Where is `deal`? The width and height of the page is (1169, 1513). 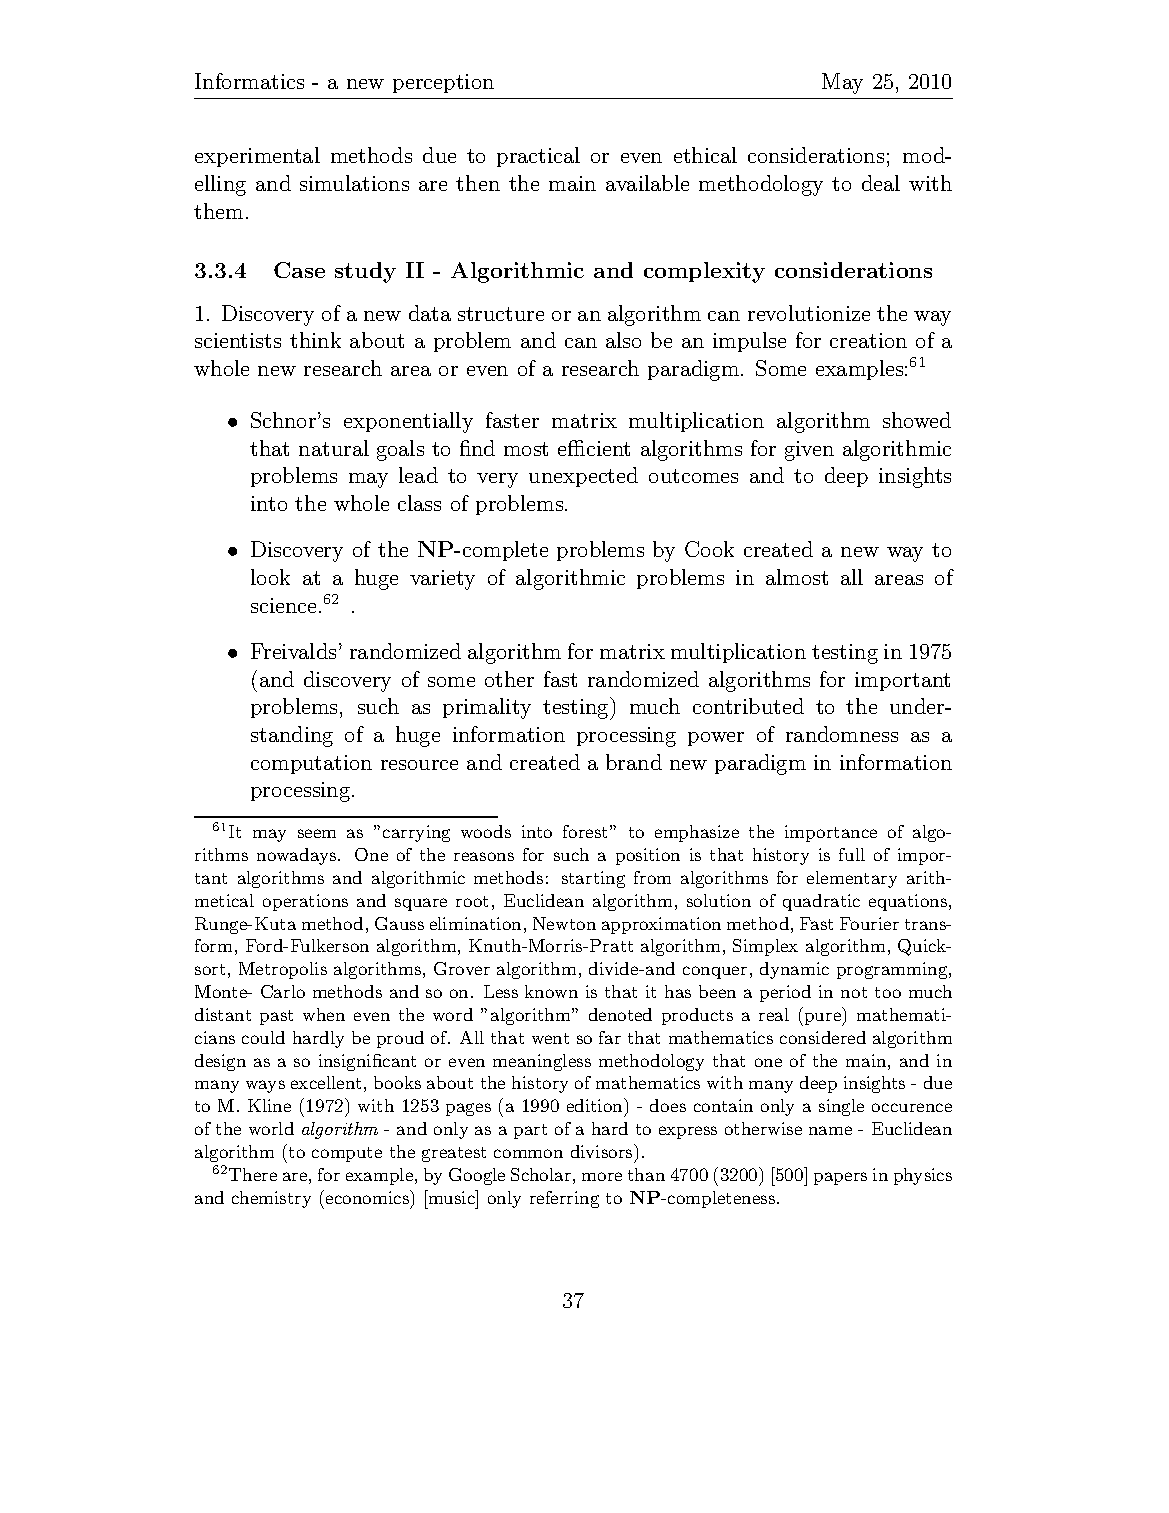
deal is located at coordinates (881, 183).
